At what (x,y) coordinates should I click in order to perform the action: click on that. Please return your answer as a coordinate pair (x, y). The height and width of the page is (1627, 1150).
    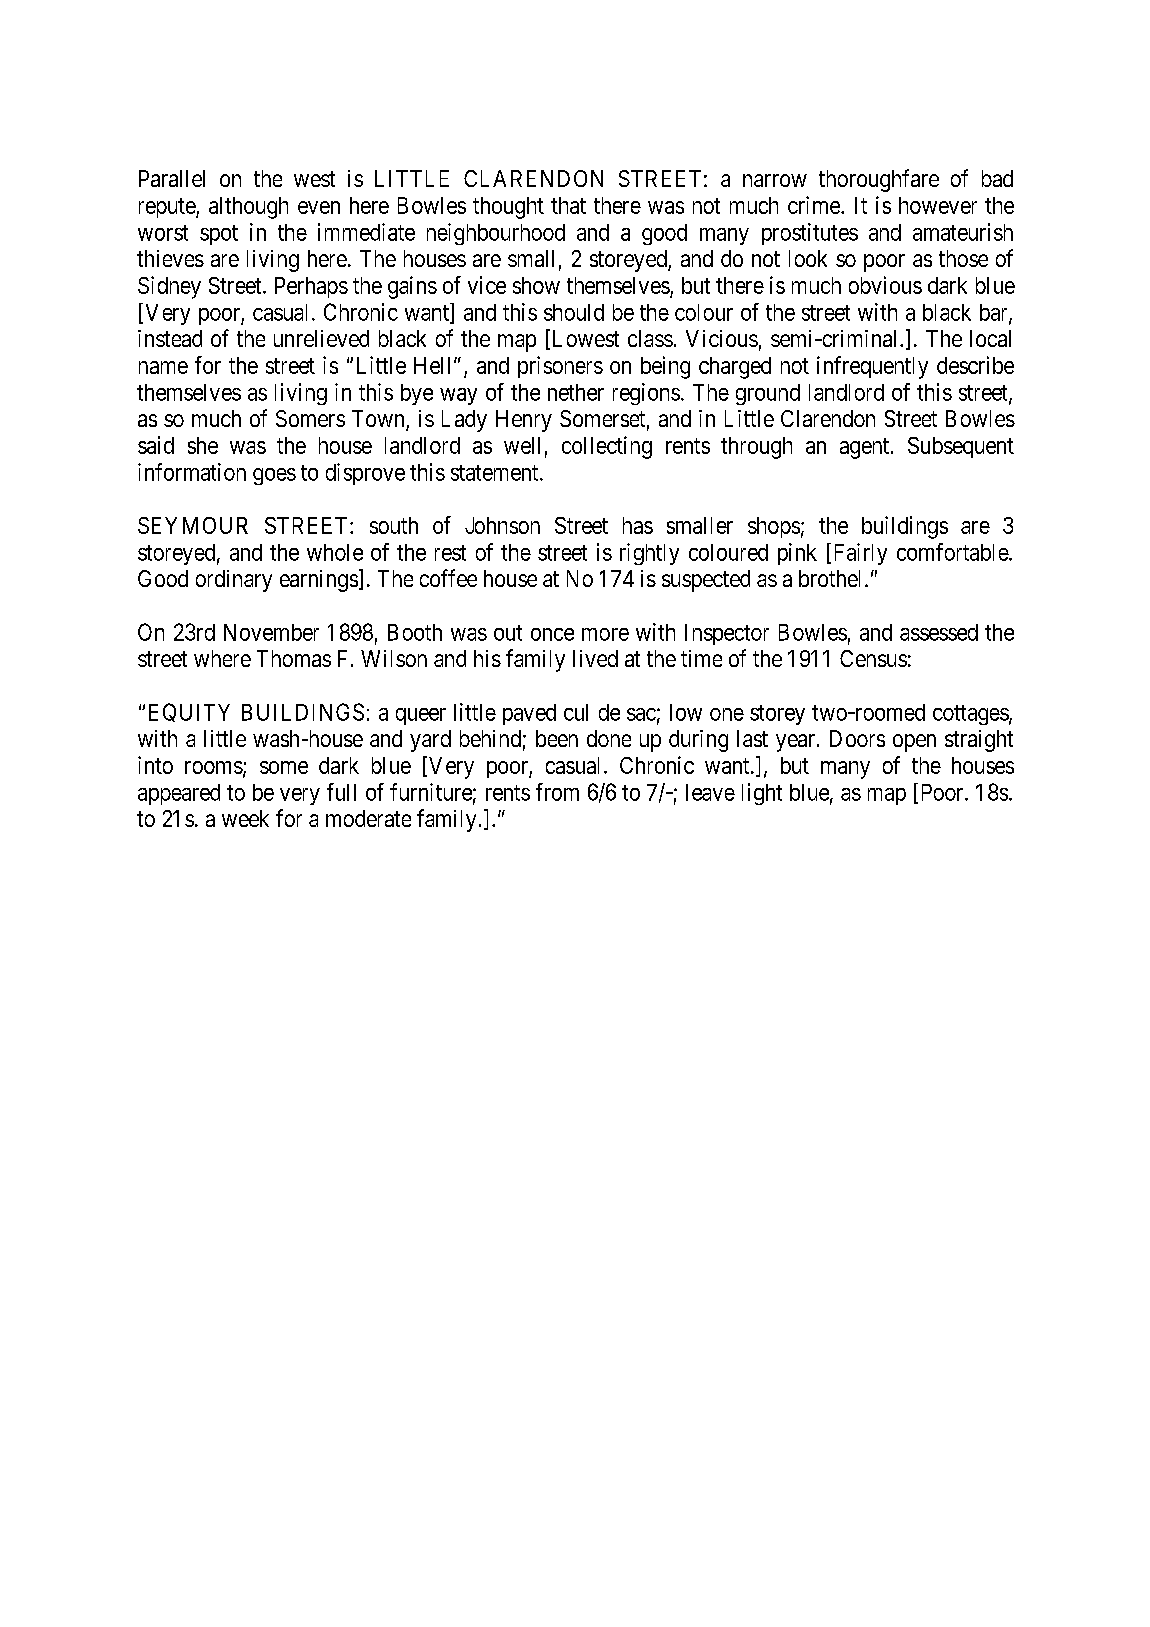
    Looking at the image, I should click on (568, 205).
